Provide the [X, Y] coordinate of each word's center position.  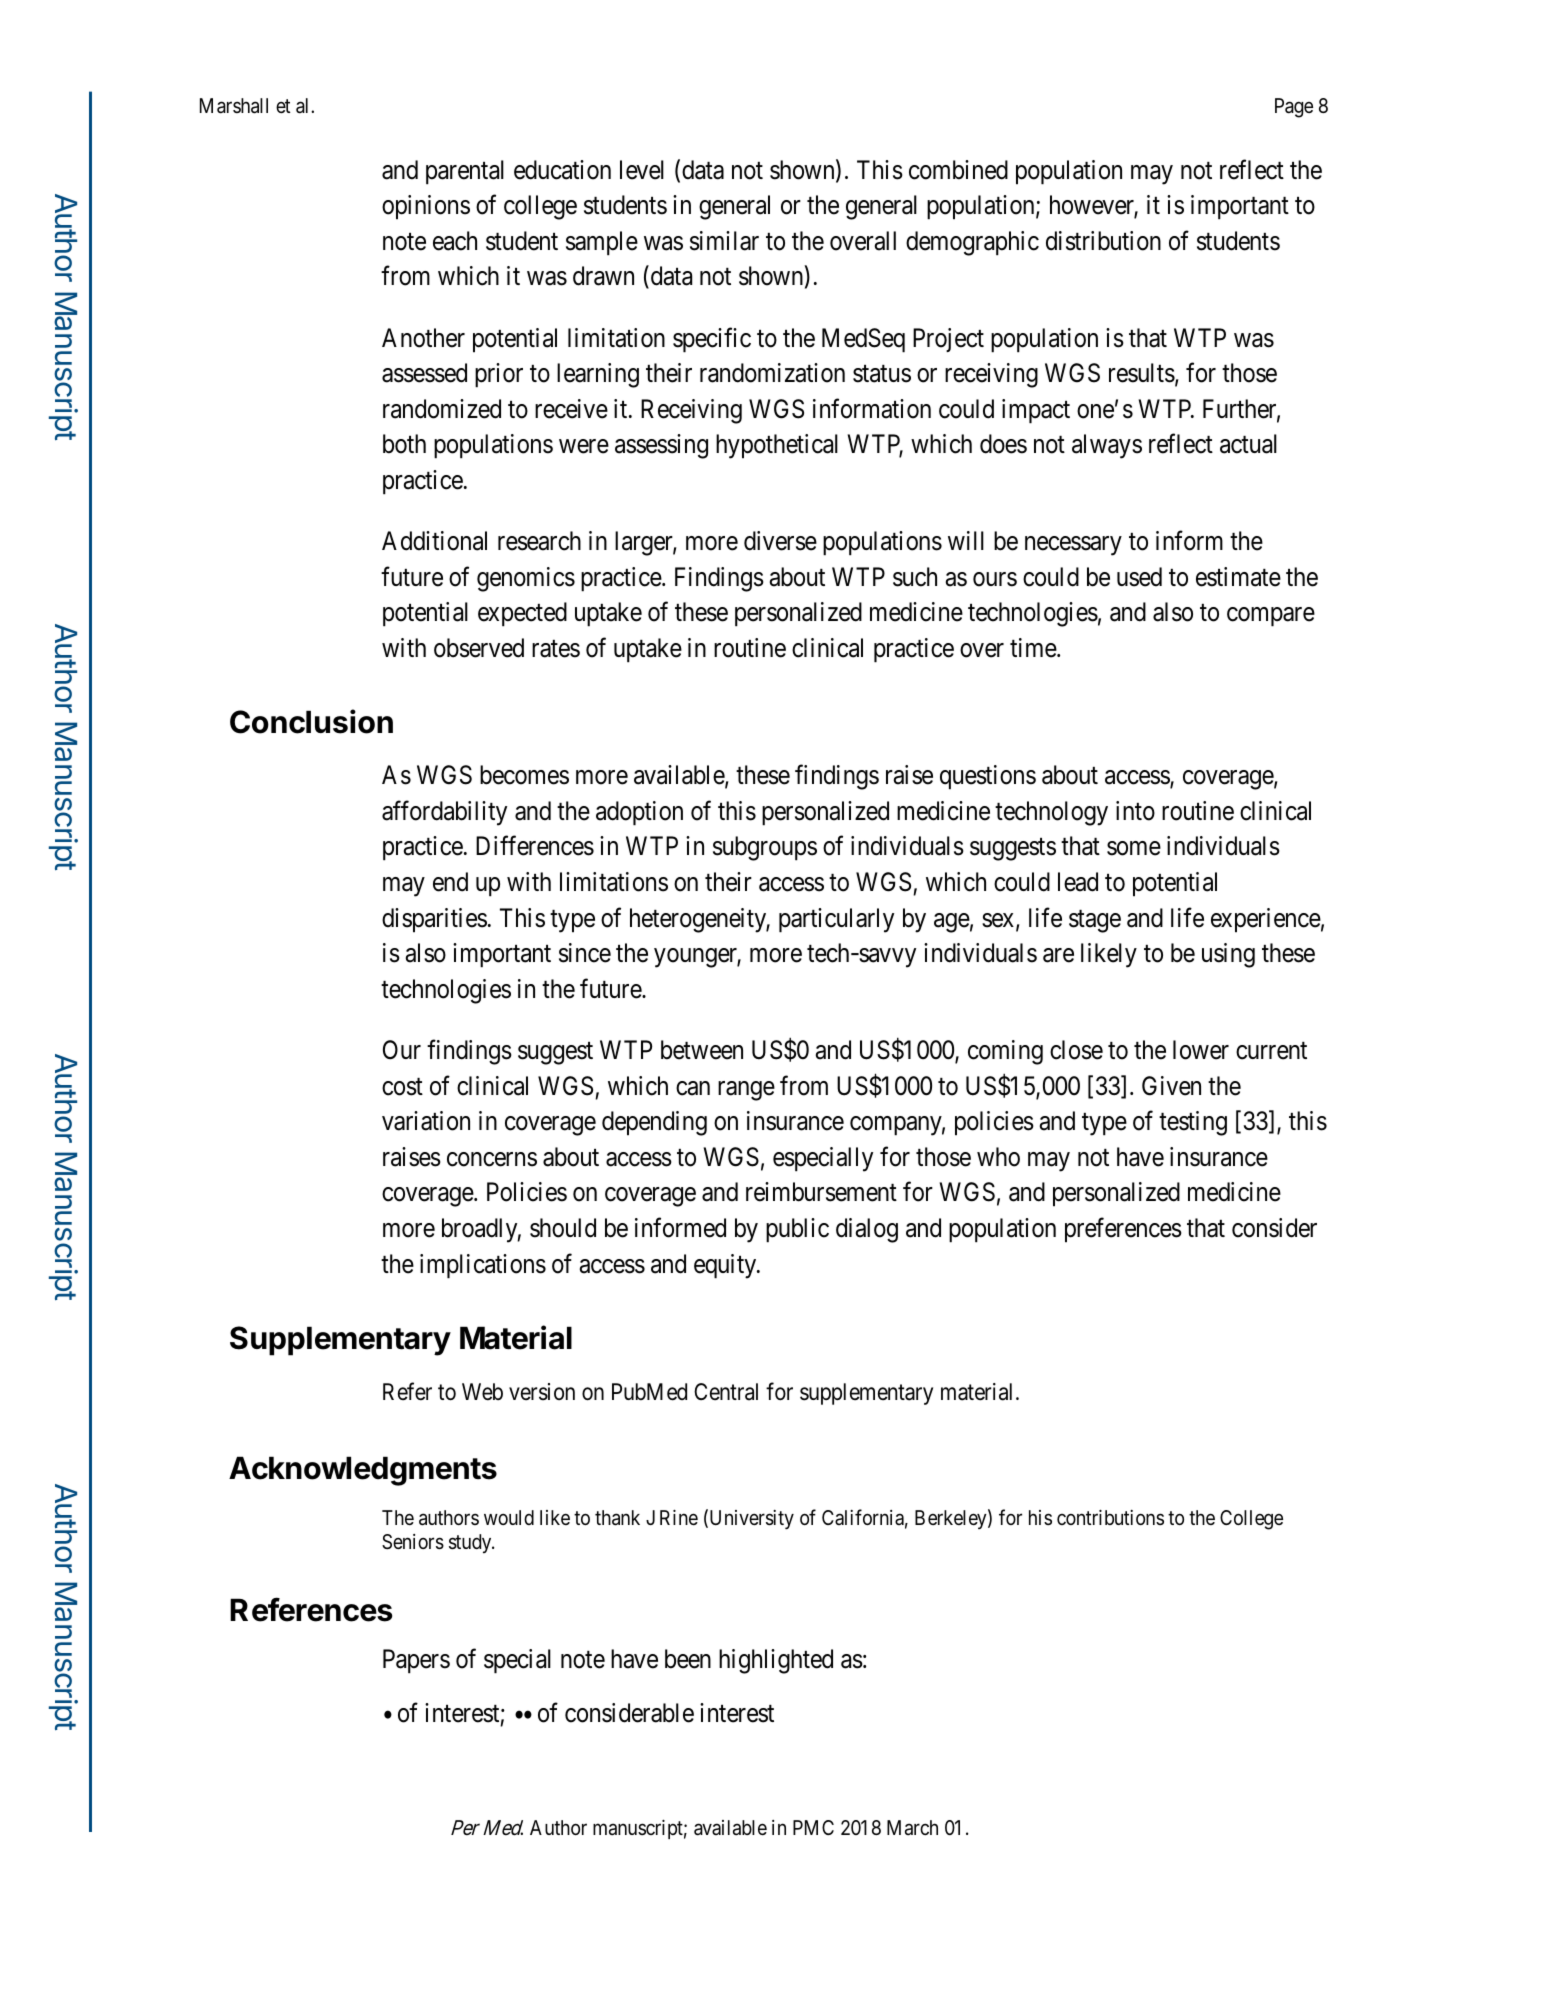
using [1228, 955]
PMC [813, 1827]
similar [724, 241]
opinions [426, 207]
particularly [836, 920]
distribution [1103, 241]
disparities [434, 920]
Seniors [413, 1542]
